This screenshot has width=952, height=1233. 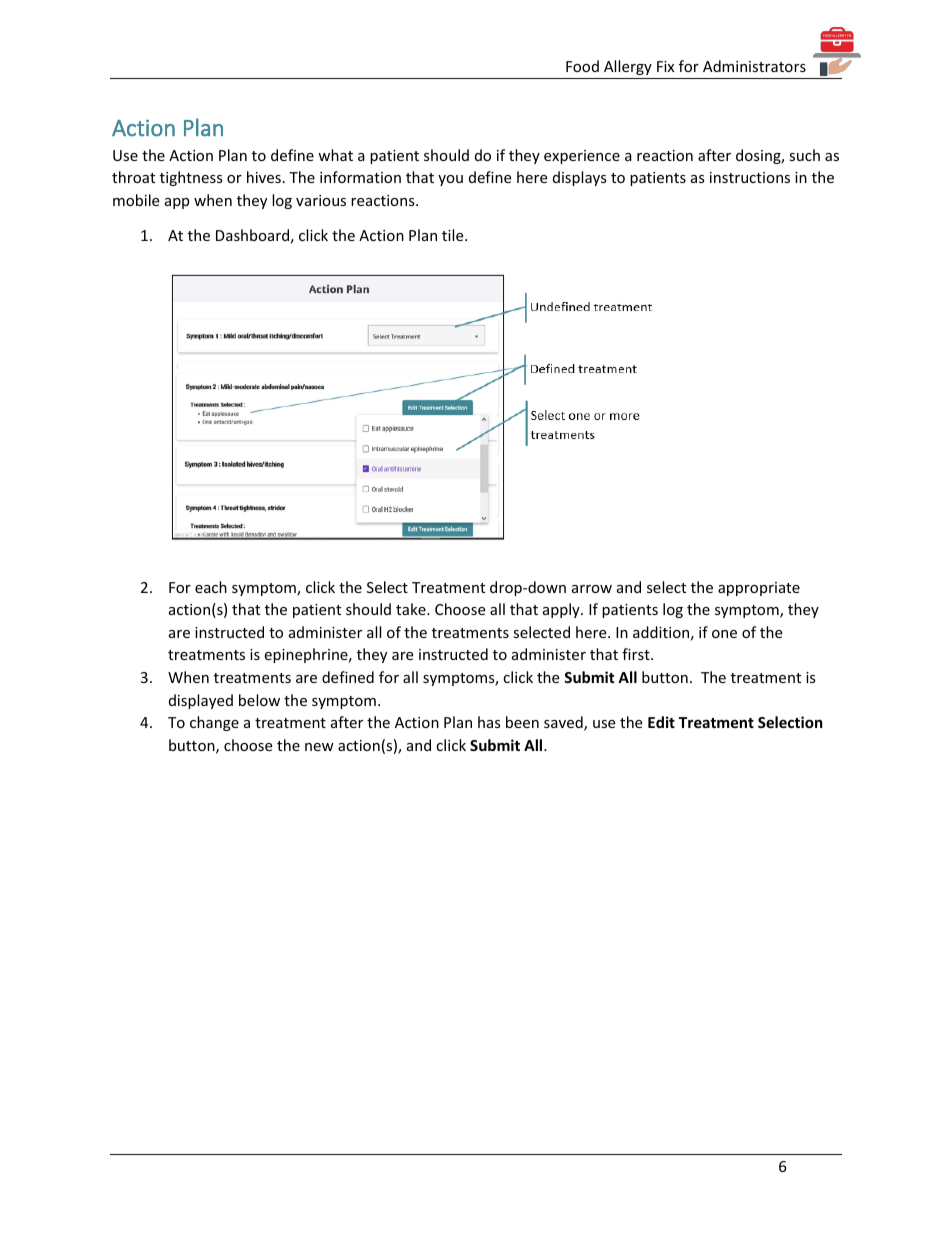 I want to click on Food, so click(x=582, y=66).
